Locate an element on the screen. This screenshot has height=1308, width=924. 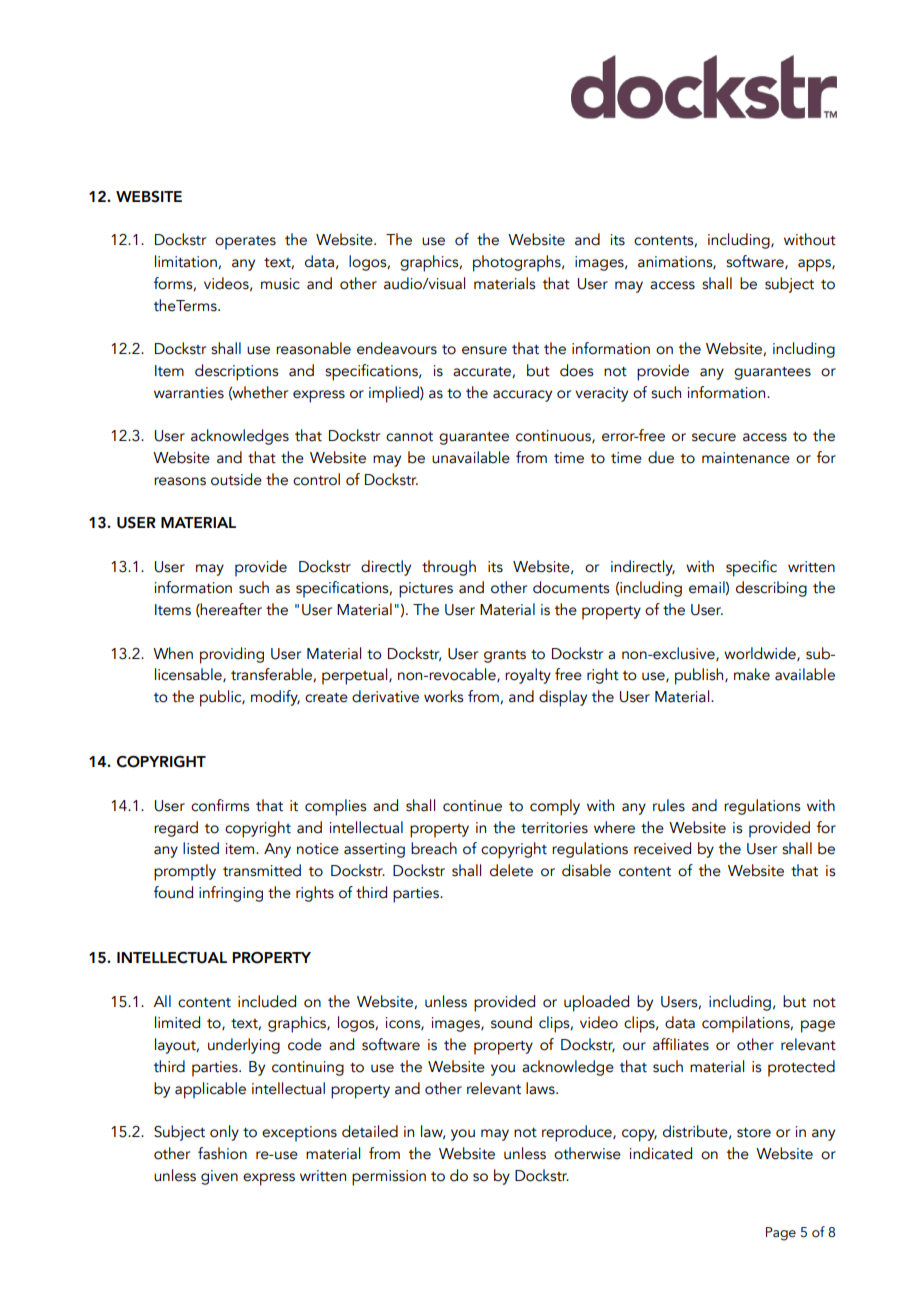
worldwide is located at coordinates (761, 654).
